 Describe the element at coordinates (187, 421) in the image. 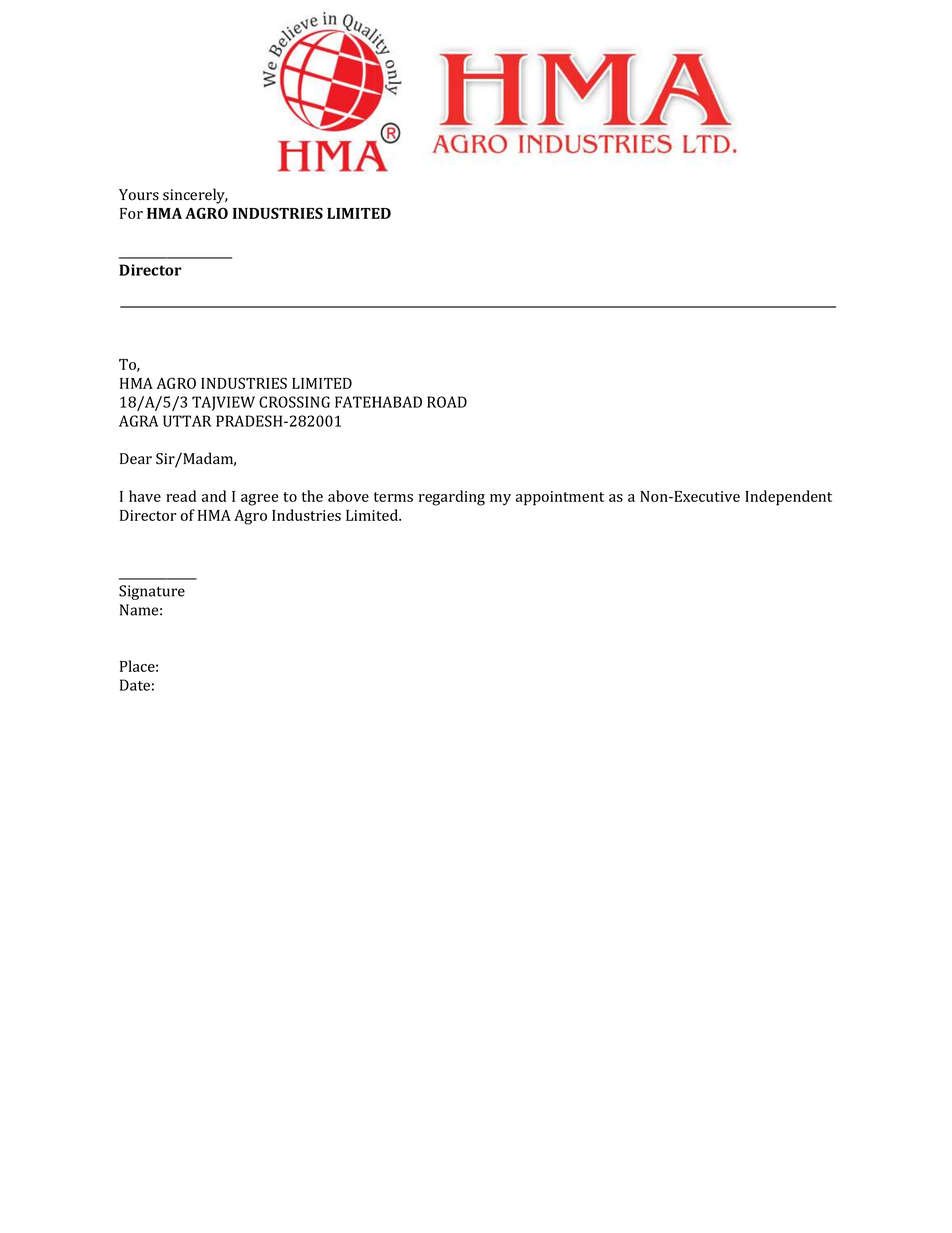

I see `UTTAR` at that location.
